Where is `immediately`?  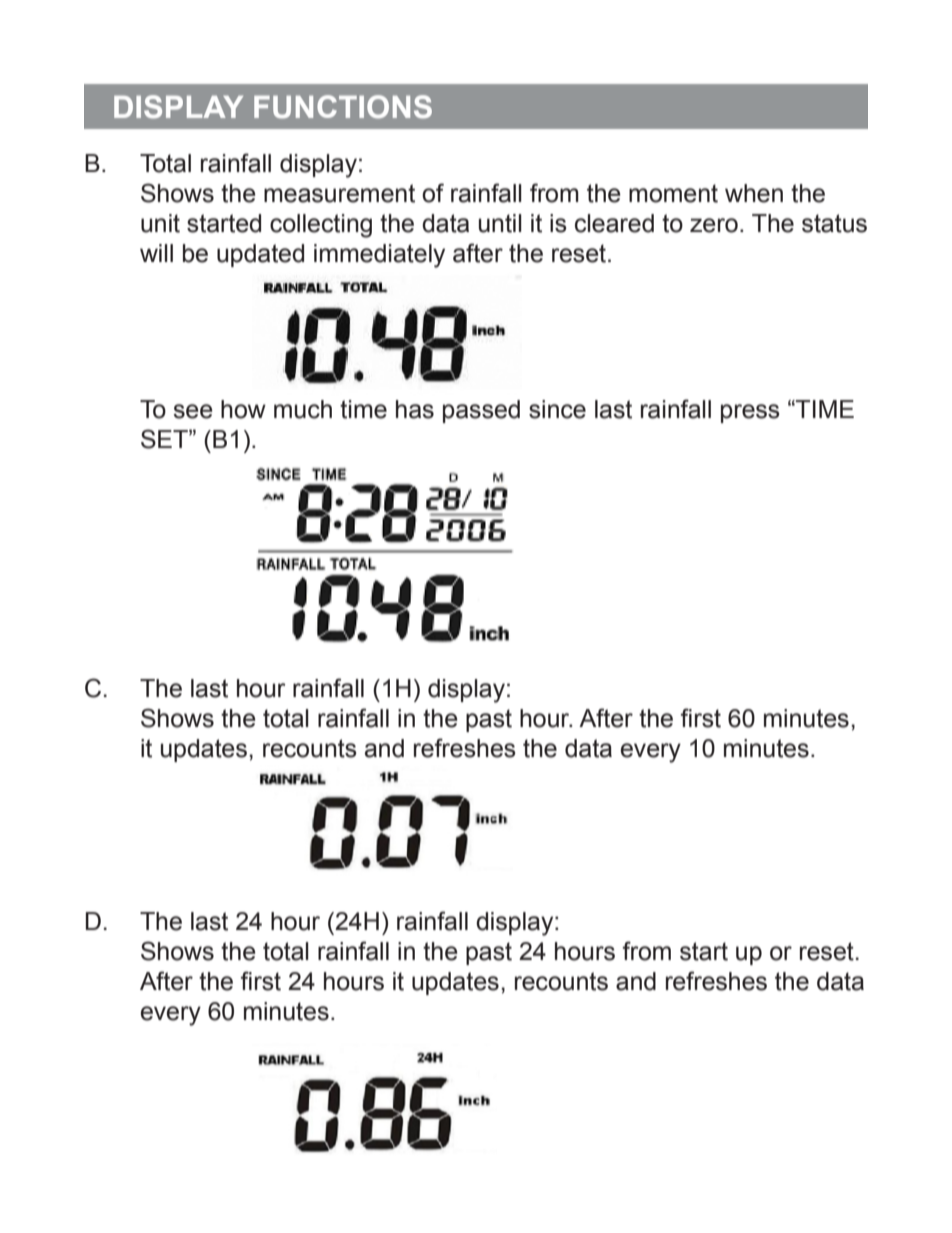
immediately is located at coordinates (379, 256).
